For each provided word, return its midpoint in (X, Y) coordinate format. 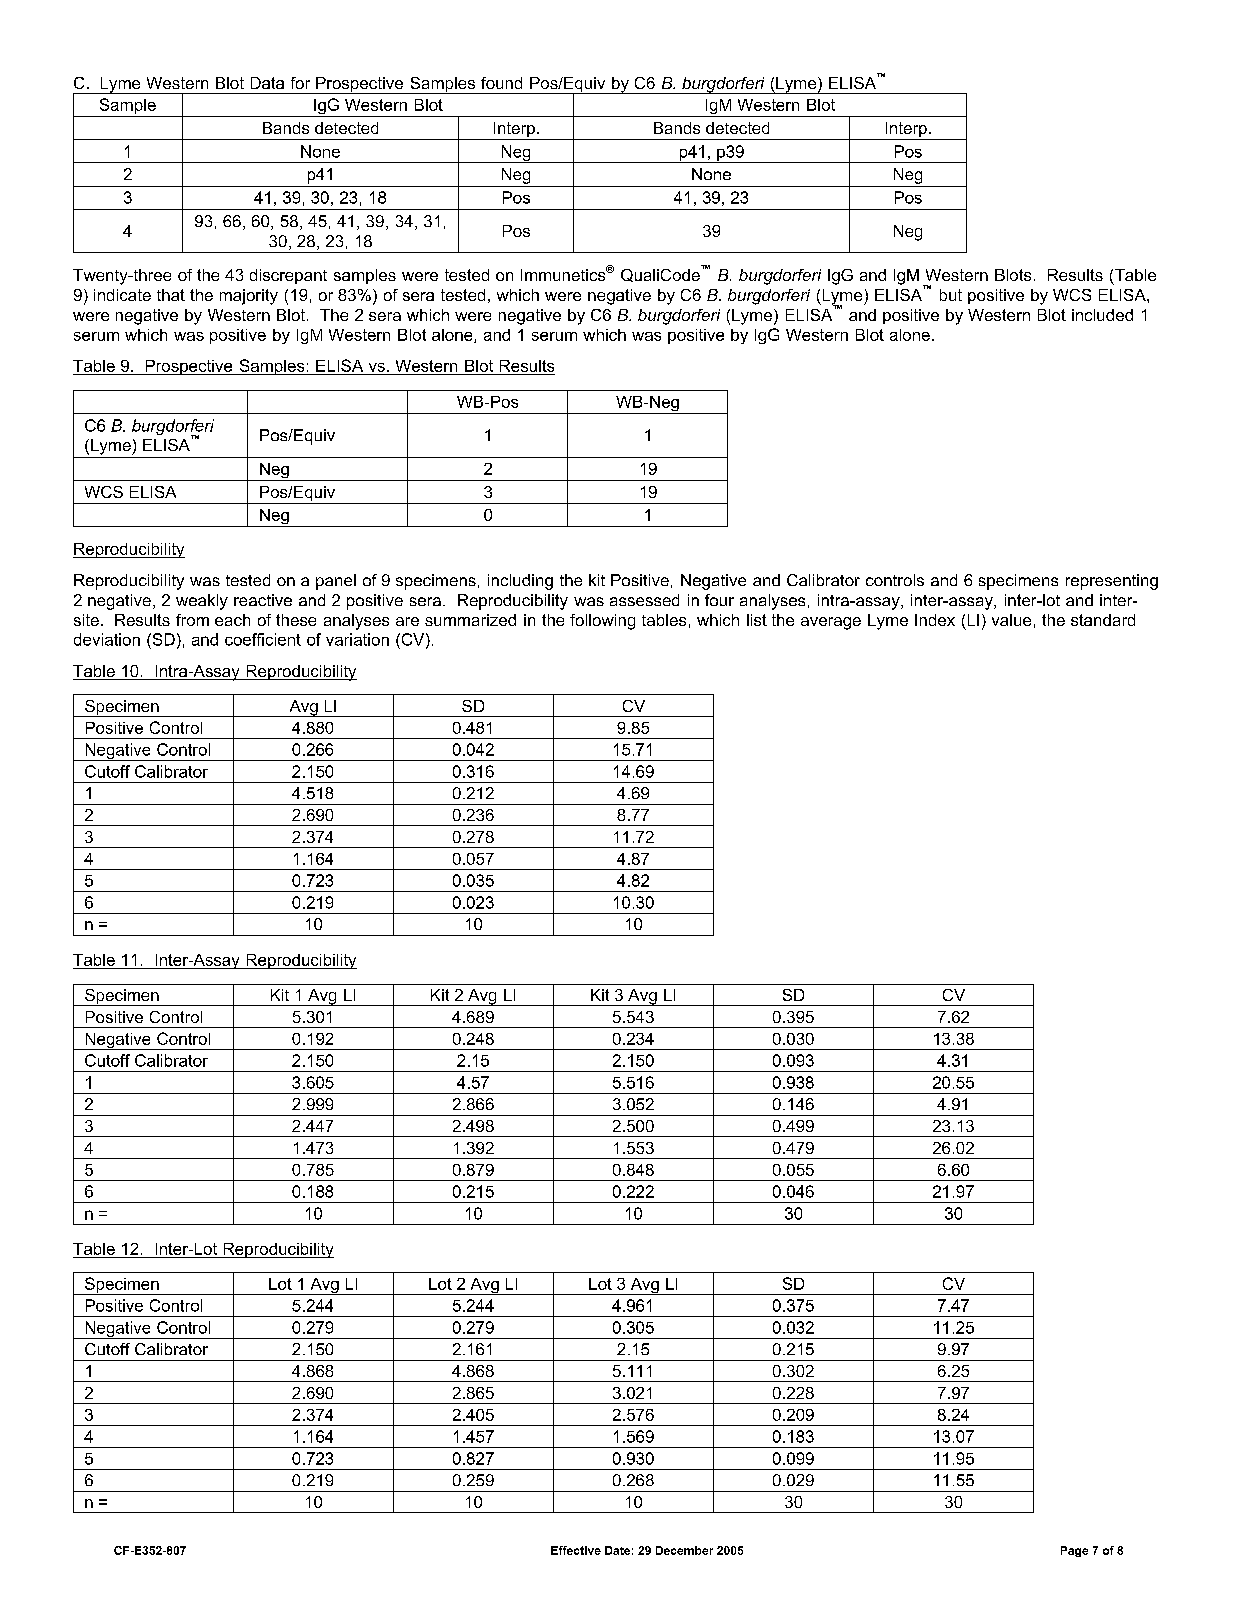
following (602, 622)
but (951, 295)
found (501, 83)
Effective (576, 1550)
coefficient (263, 639)
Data (267, 83)
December (684, 1550)
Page (1074, 1551)
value (1011, 620)
